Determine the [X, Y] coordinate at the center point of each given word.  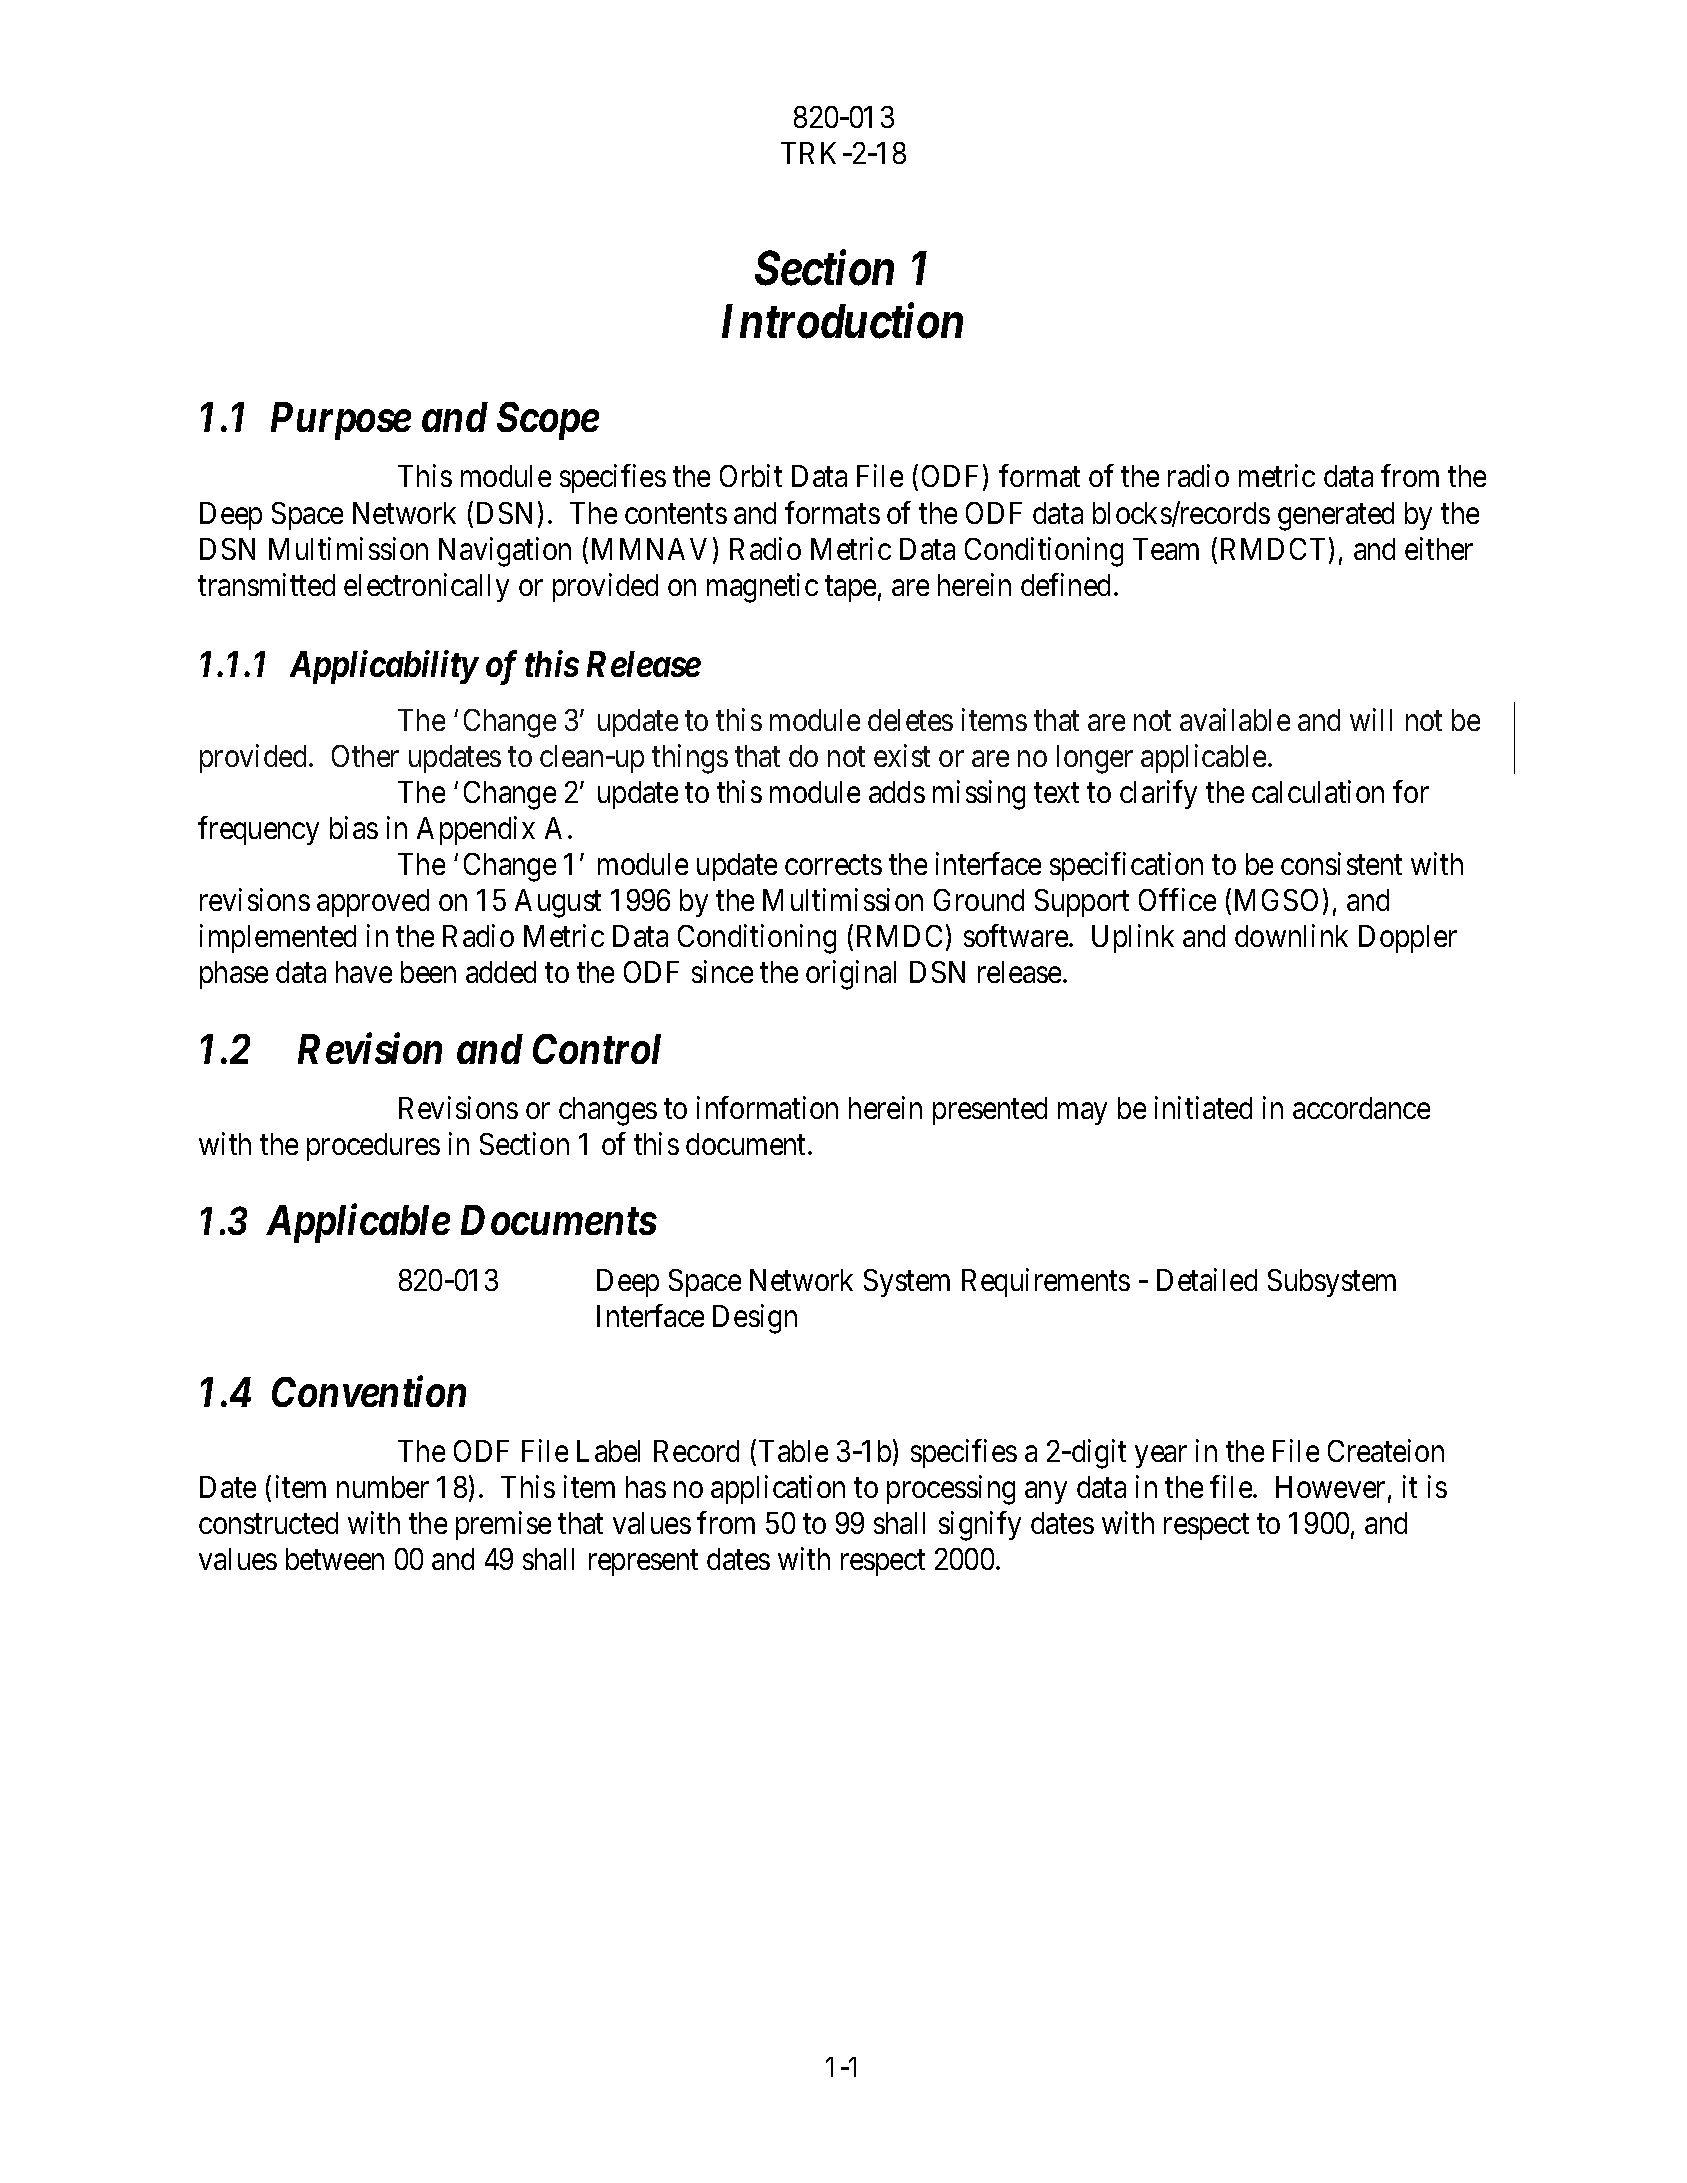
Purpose [341, 421]
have [364, 972]
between [335, 1559]
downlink [1291, 935]
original [851, 975]
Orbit [751, 476]
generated [1336, 516]
